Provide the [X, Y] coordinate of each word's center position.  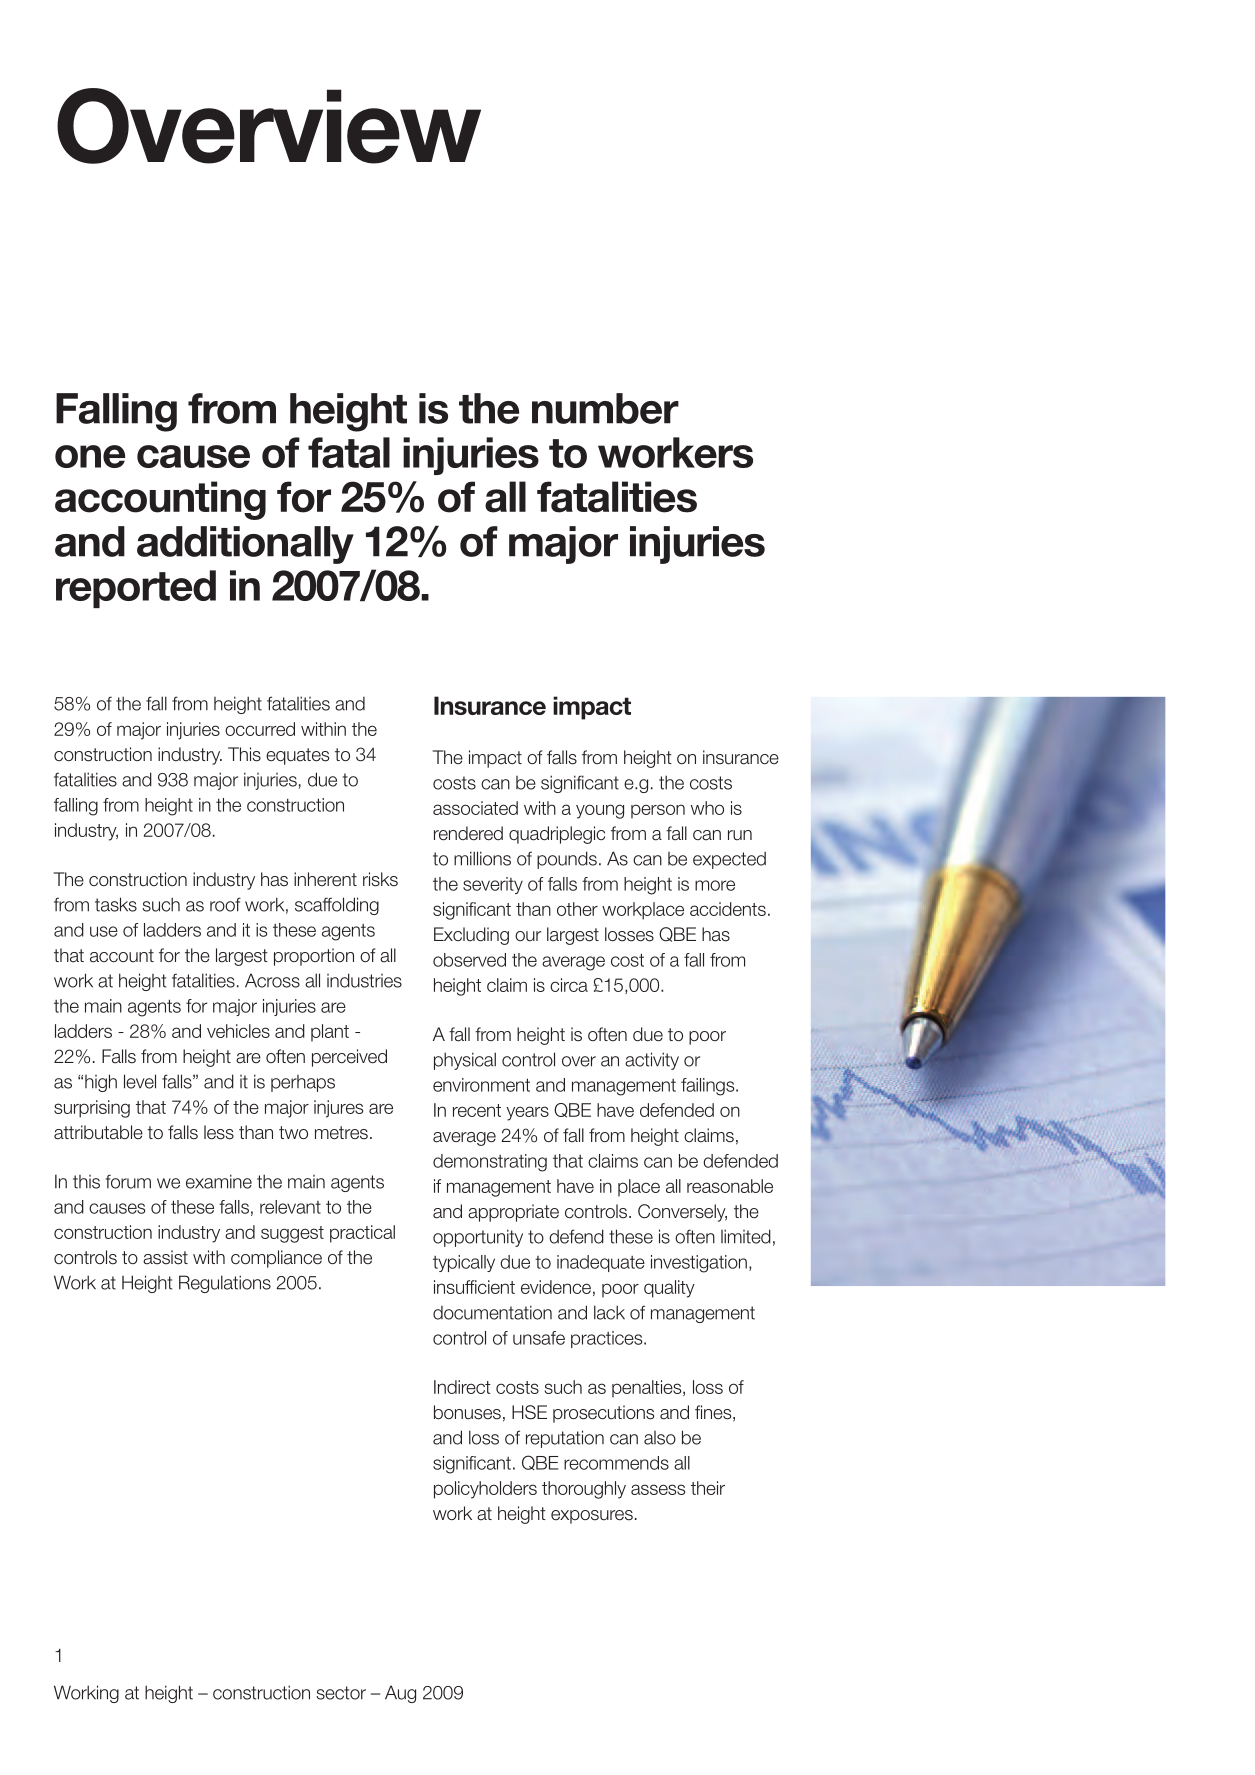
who [707, 808]
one [90, 456]
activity [652, 1061]
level [140, 1081]
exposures [592, 1517]
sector [341, 1693]
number [605, 408]
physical [465, 1061]
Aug [400, 1694]
